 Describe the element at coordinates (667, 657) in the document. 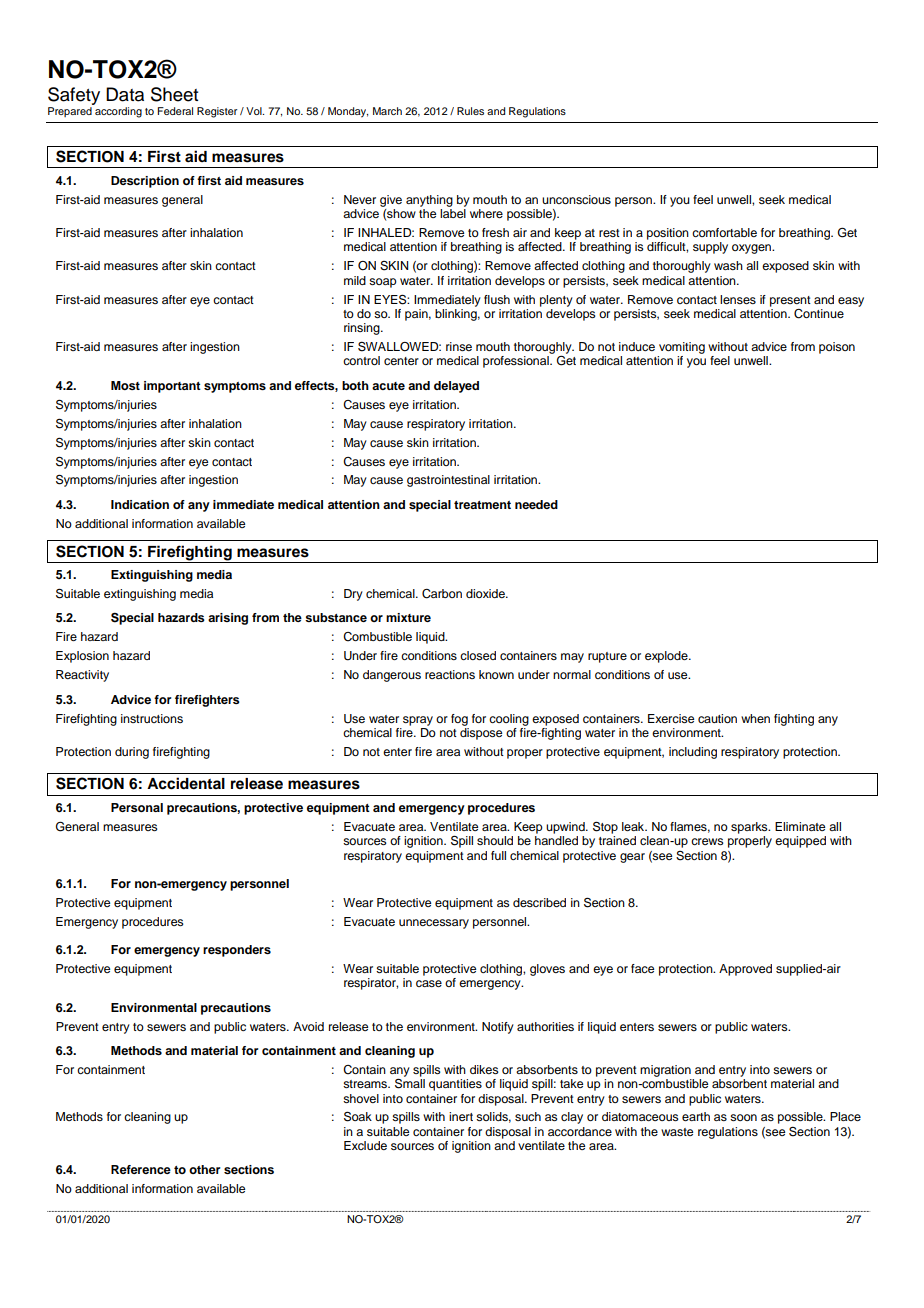

I see `explode` at that location.
